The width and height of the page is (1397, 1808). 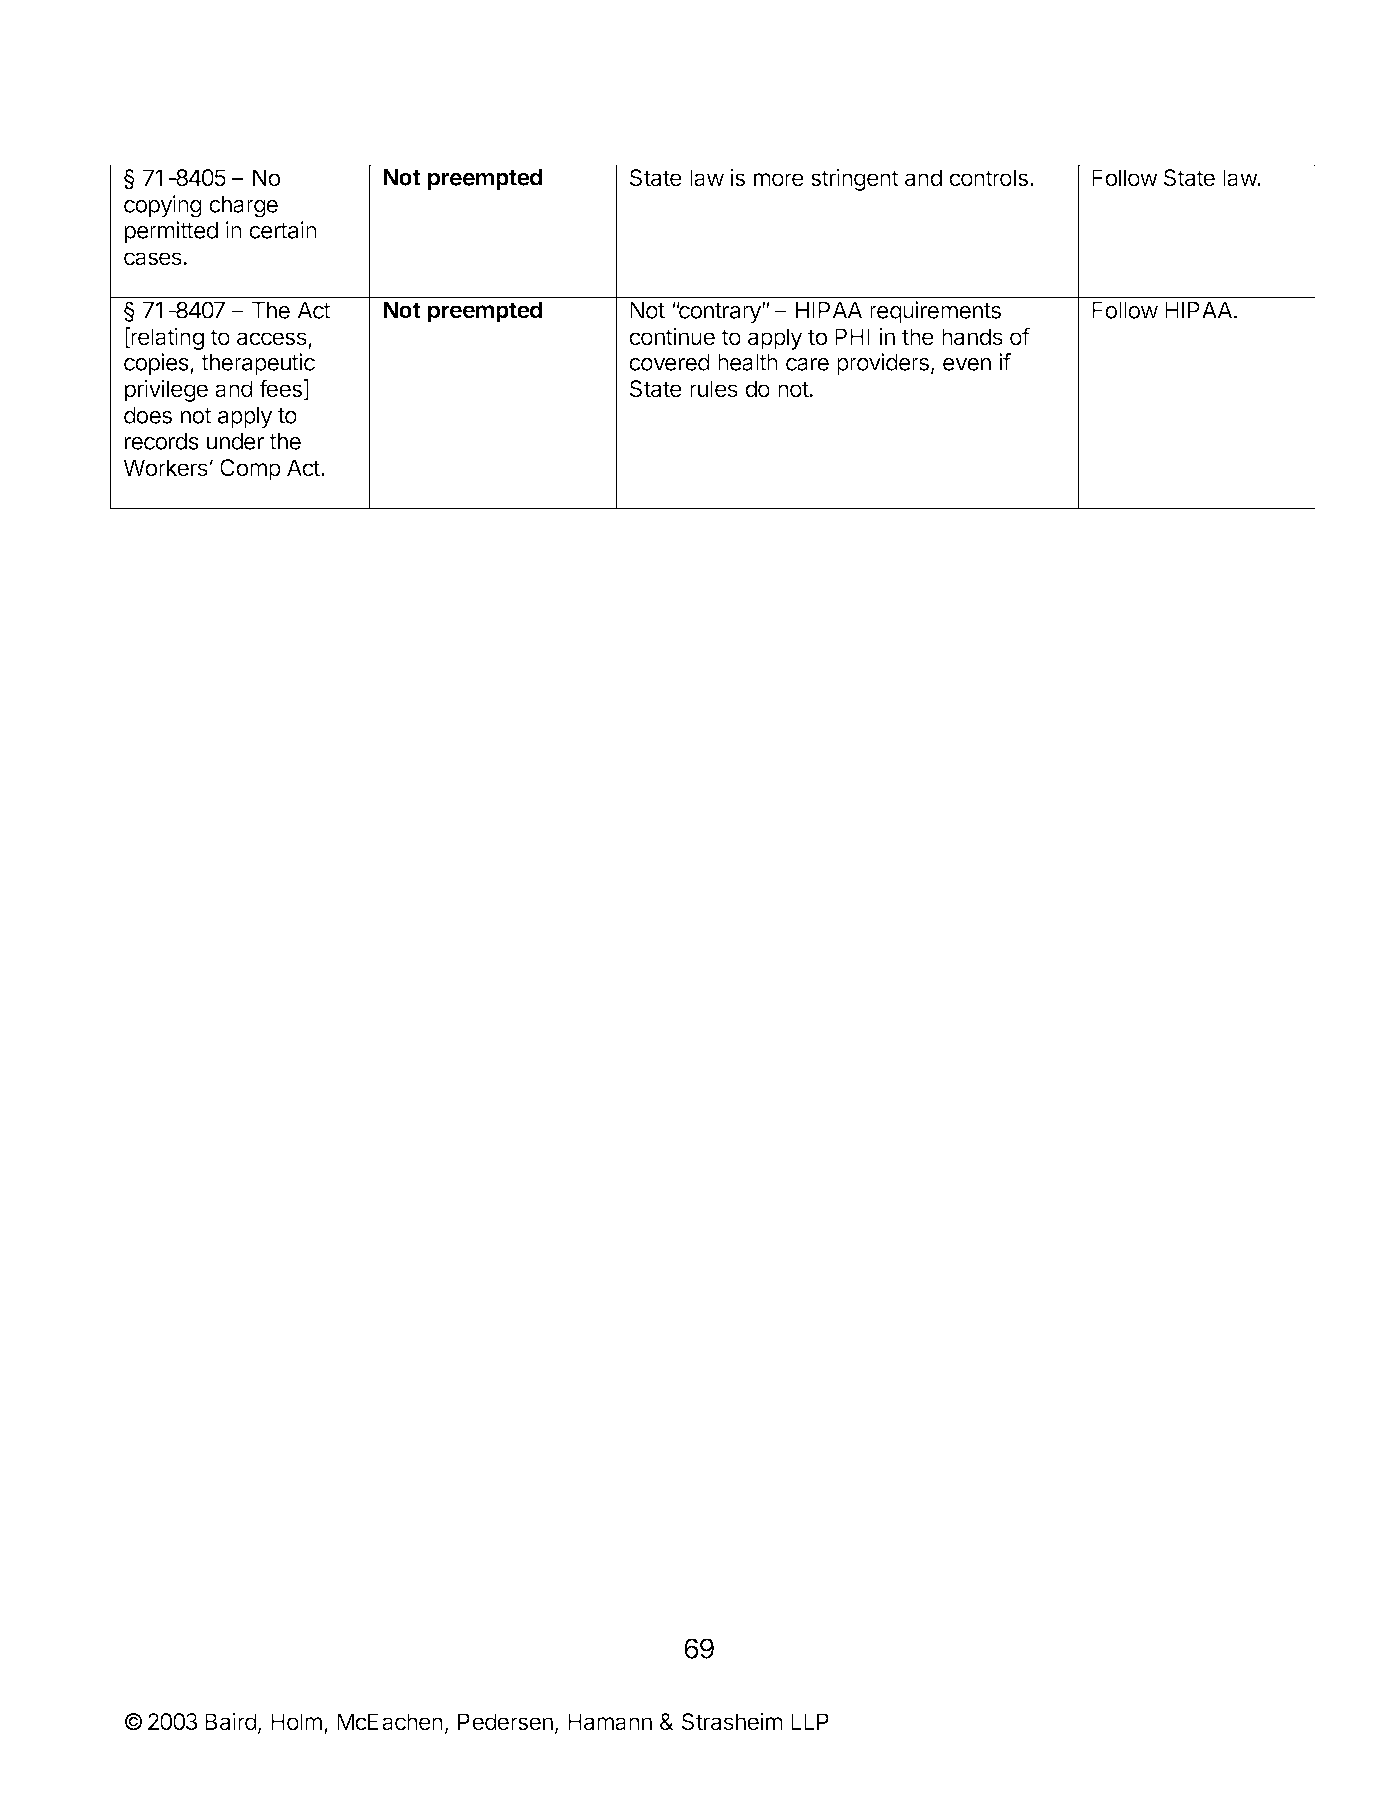 I want to click on rules, so click(x=714, y=389).
